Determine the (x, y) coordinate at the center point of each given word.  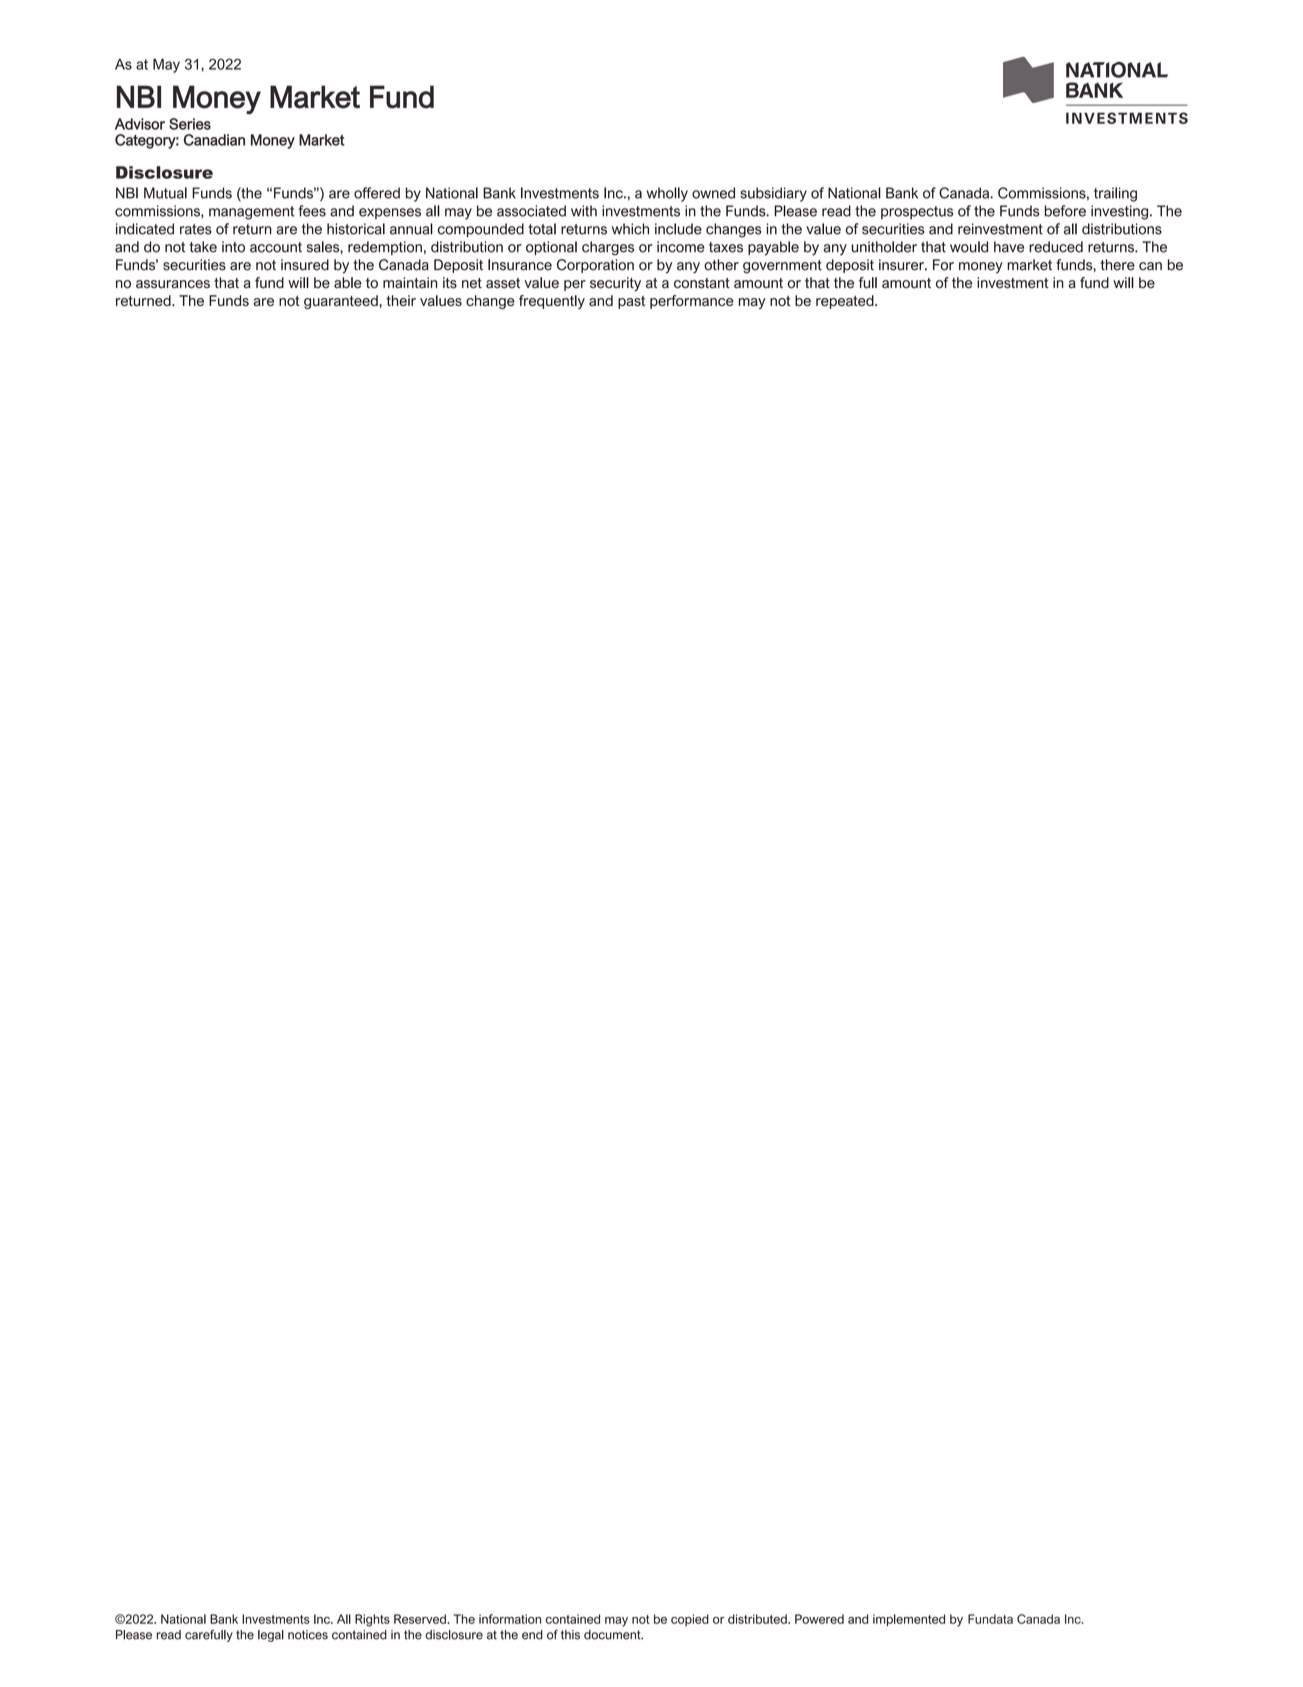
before (1065, 211)
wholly (667, 194)
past (631, 302)
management (251, 213)
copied (690, 1620)
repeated (846, 302)
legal (271, 1636)
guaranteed (342, 302)
